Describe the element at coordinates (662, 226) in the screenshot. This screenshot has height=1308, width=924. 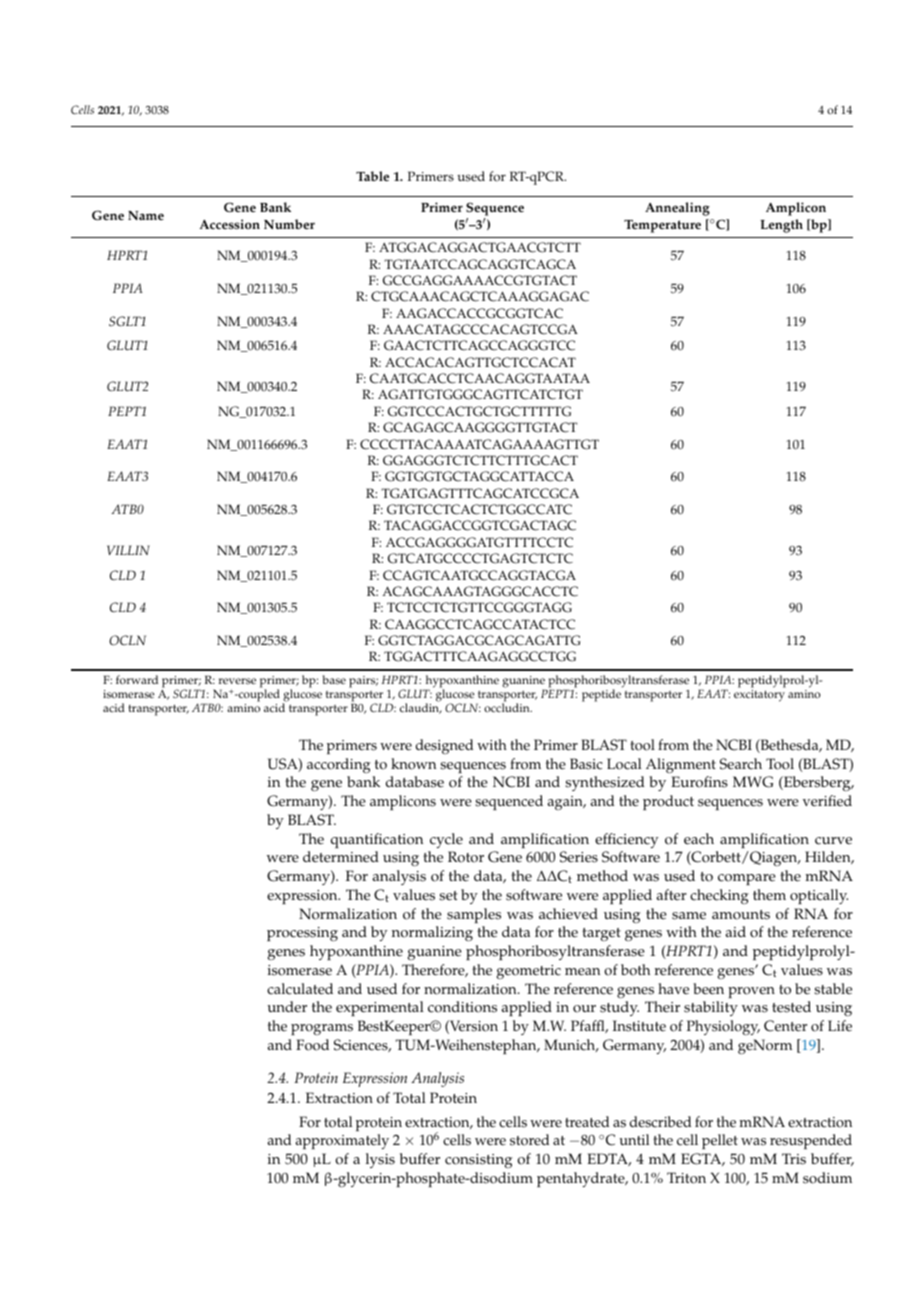
I see `Temperature` at that location.
